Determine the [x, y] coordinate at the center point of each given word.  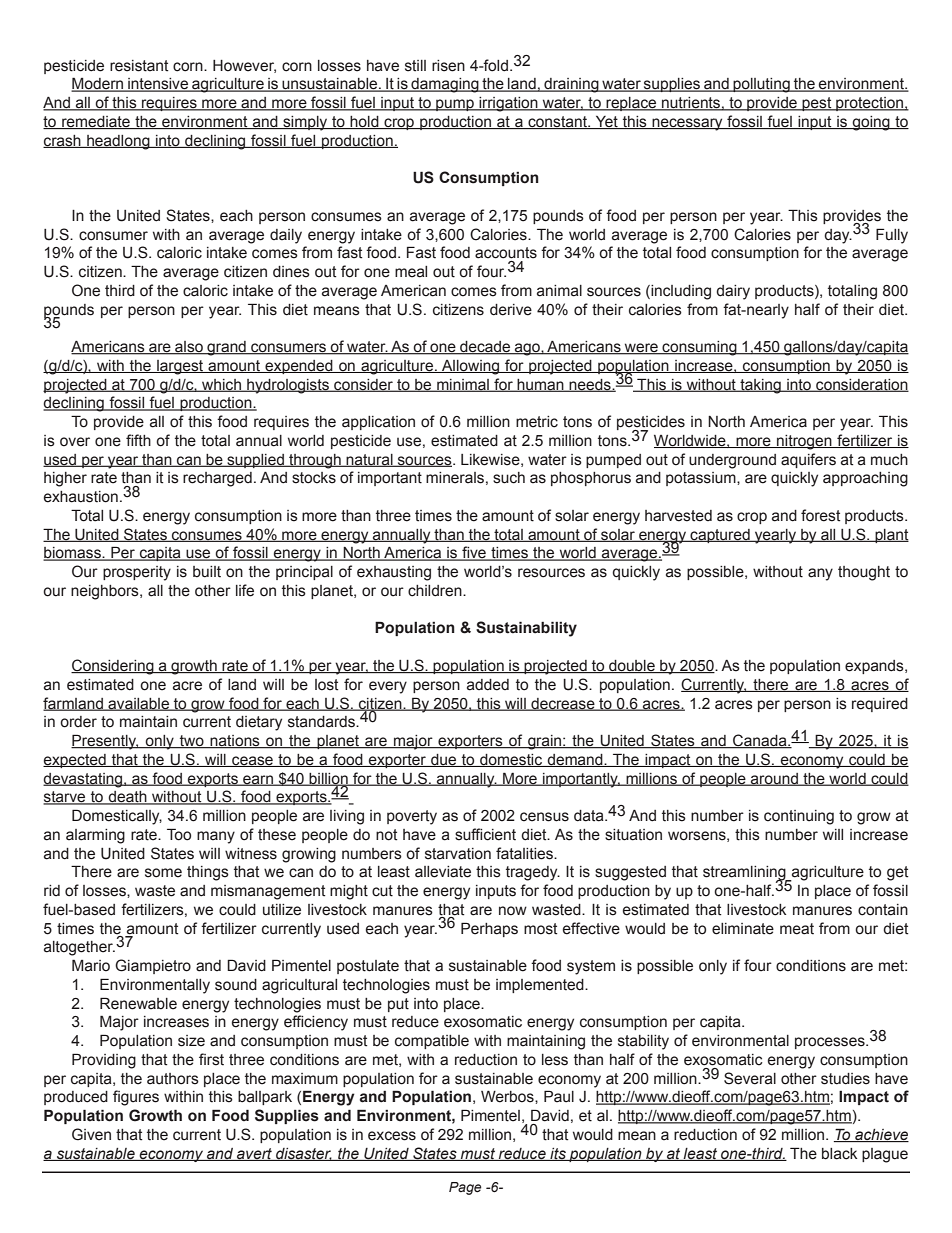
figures [136, 1098]
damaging [445, 85]
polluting [761, 85]
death [127, 798]
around [774, 779]
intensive [158, 85]
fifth [138, 440]
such [509, 478]
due [444, 760]
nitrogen [804, 442]
